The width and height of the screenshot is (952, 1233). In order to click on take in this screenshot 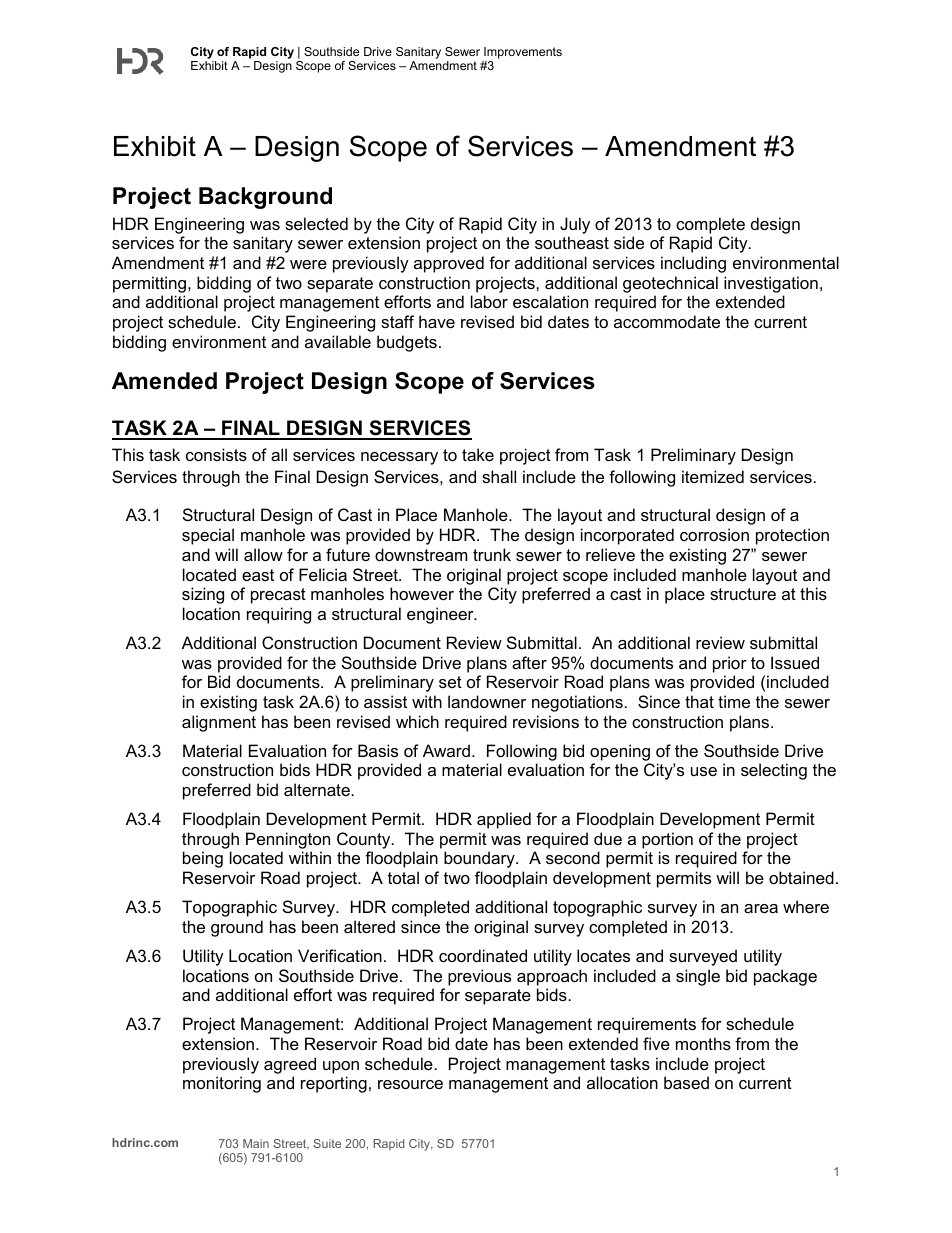, I will do `click(478, 454)`.
